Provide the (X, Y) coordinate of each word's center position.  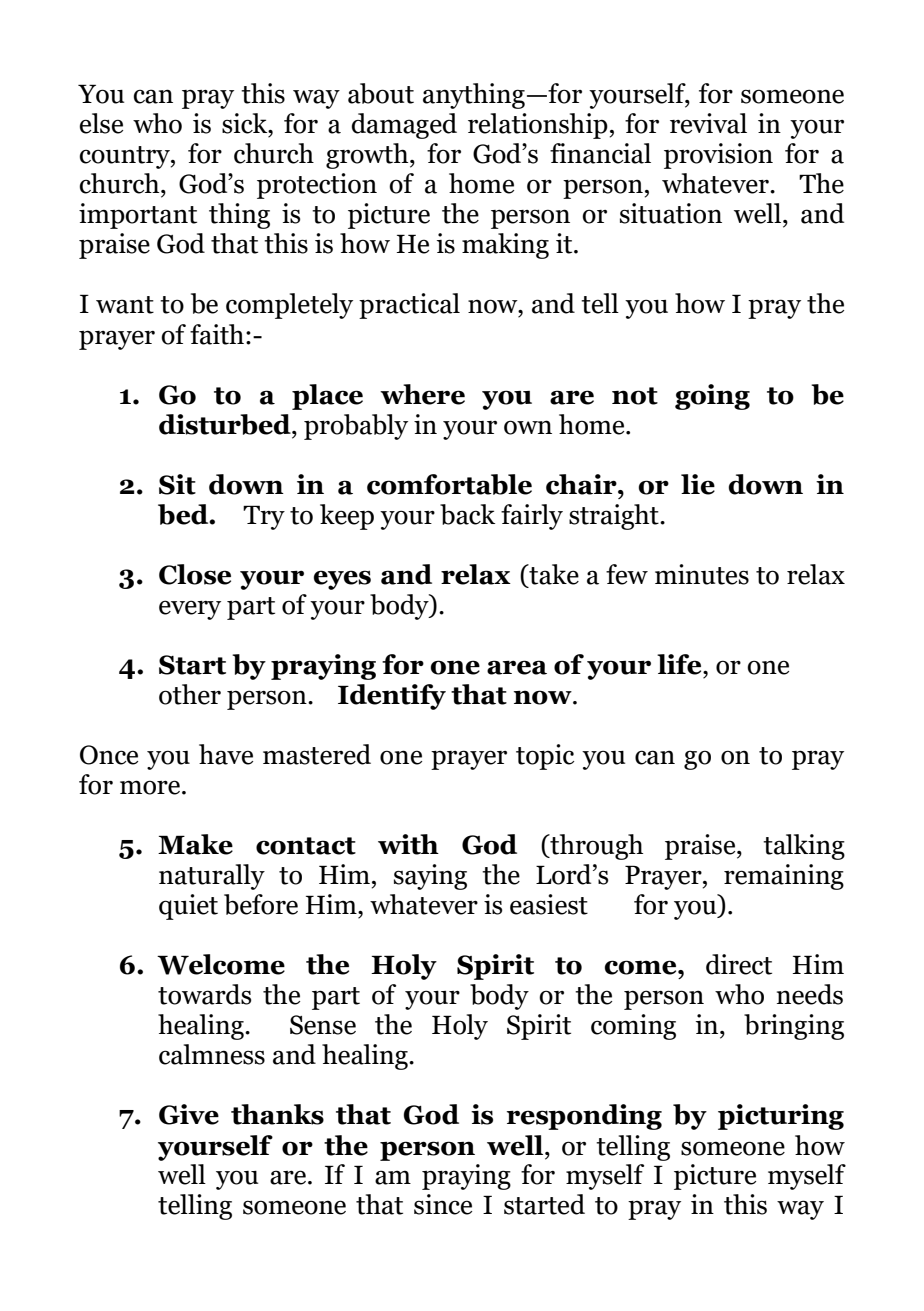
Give (189, 1114)
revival (708, 123)
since (443, 1204)
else (101, 123)
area (517, 667)
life (680, 664)
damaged (404, 126)
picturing (781, 1117)
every (190, 610)
